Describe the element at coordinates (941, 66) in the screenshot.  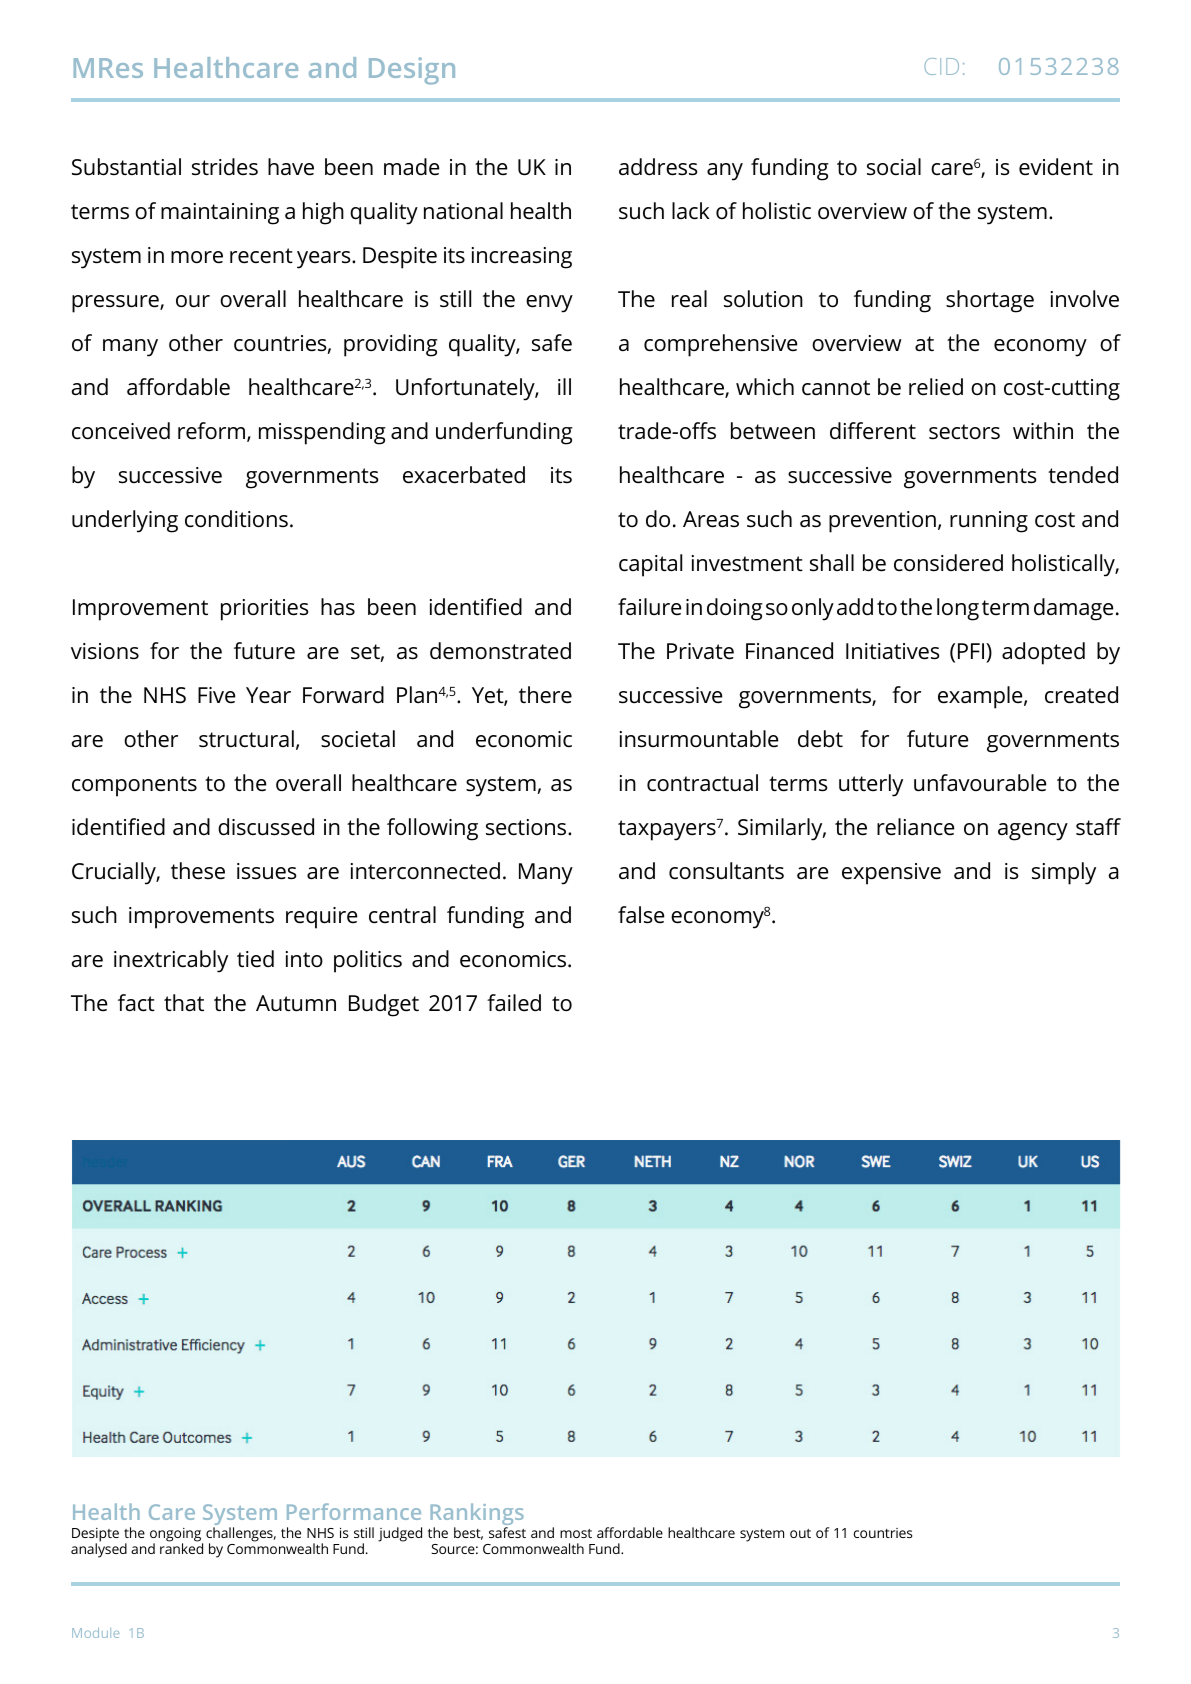
I see `CID` at that location.
